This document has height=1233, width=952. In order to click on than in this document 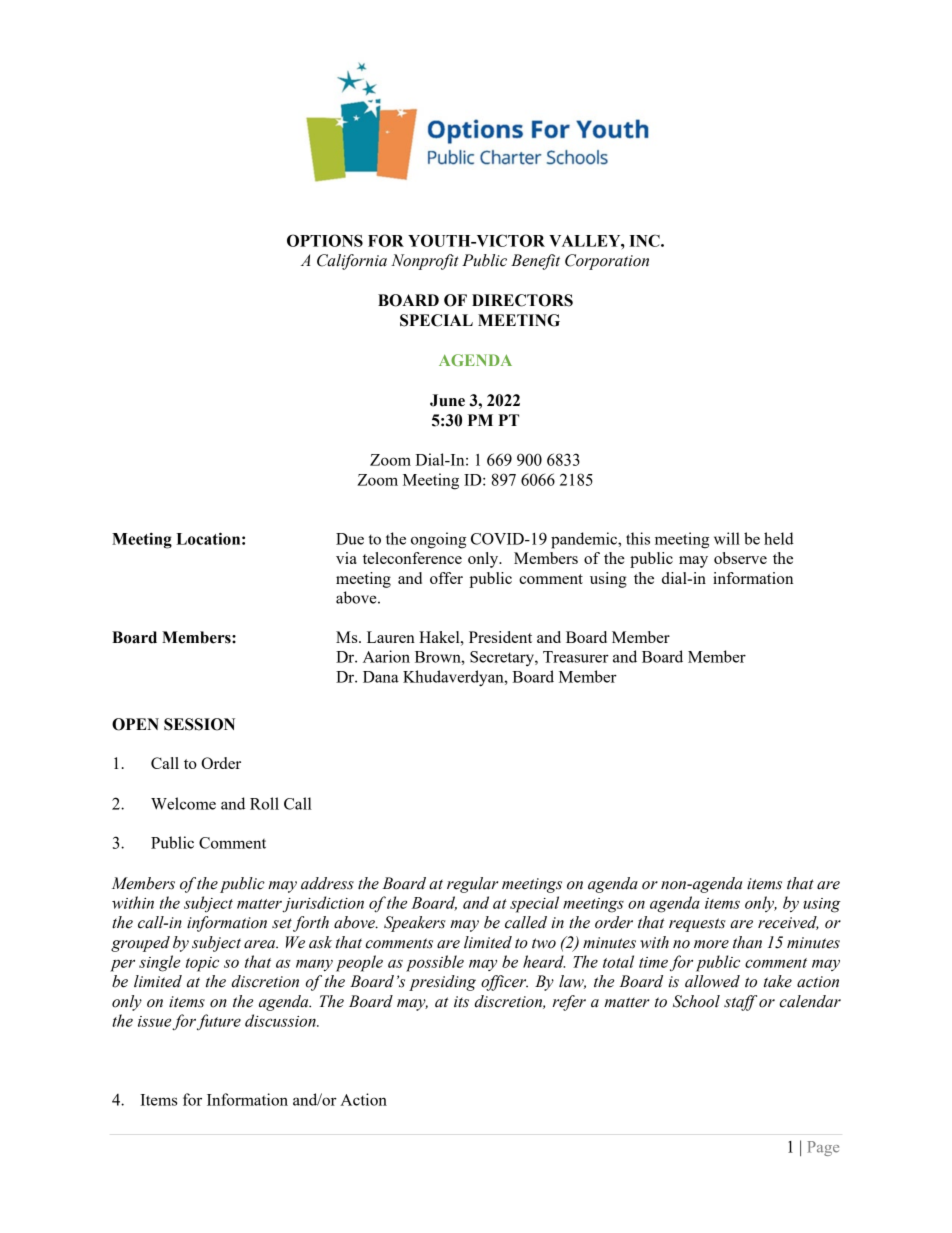, I will do `click(747, 942)`.
